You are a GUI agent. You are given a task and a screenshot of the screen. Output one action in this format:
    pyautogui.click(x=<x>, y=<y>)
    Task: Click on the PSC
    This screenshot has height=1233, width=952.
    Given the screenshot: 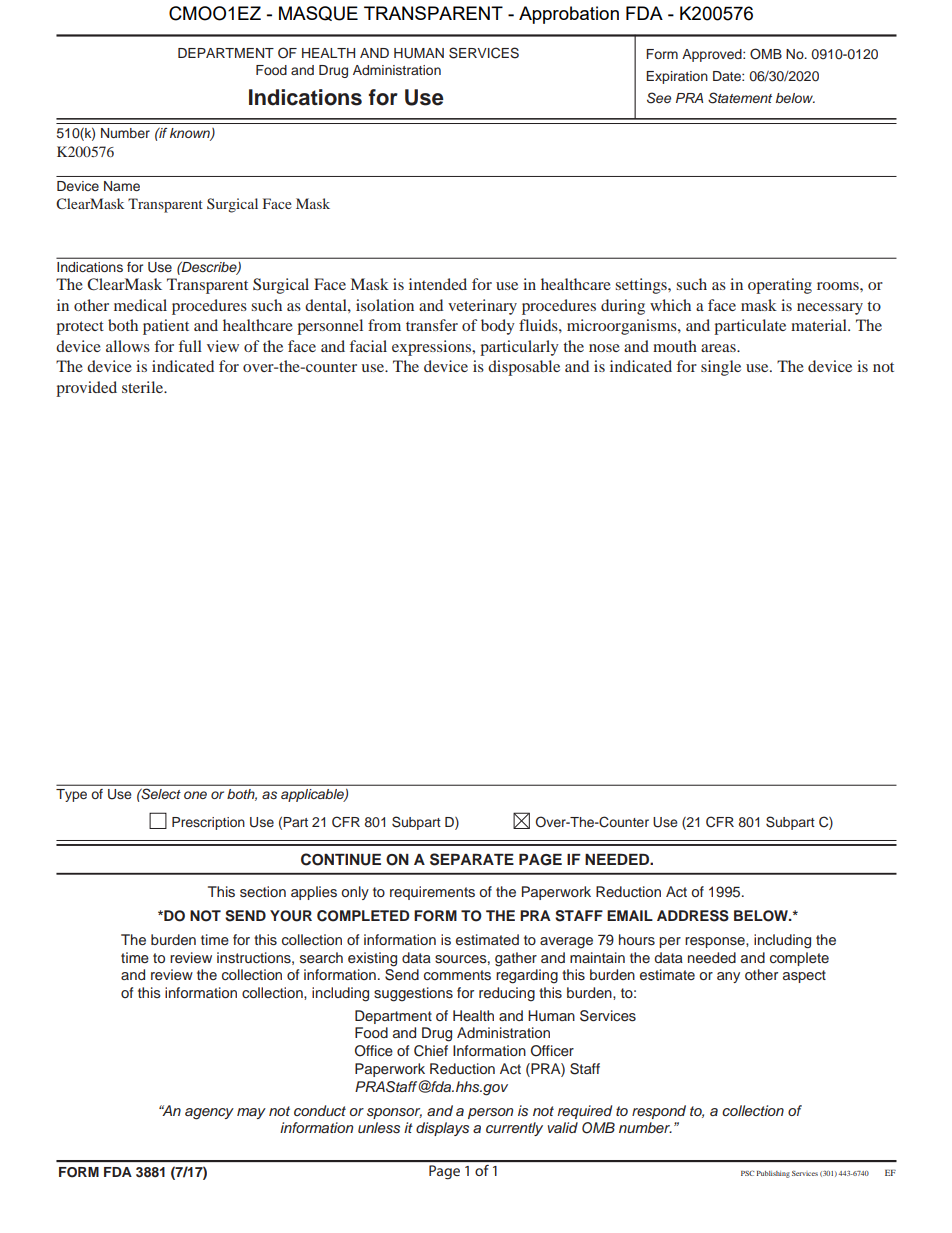 What is the action you would take?
    pyautogui.click(x=747, y=1173)
